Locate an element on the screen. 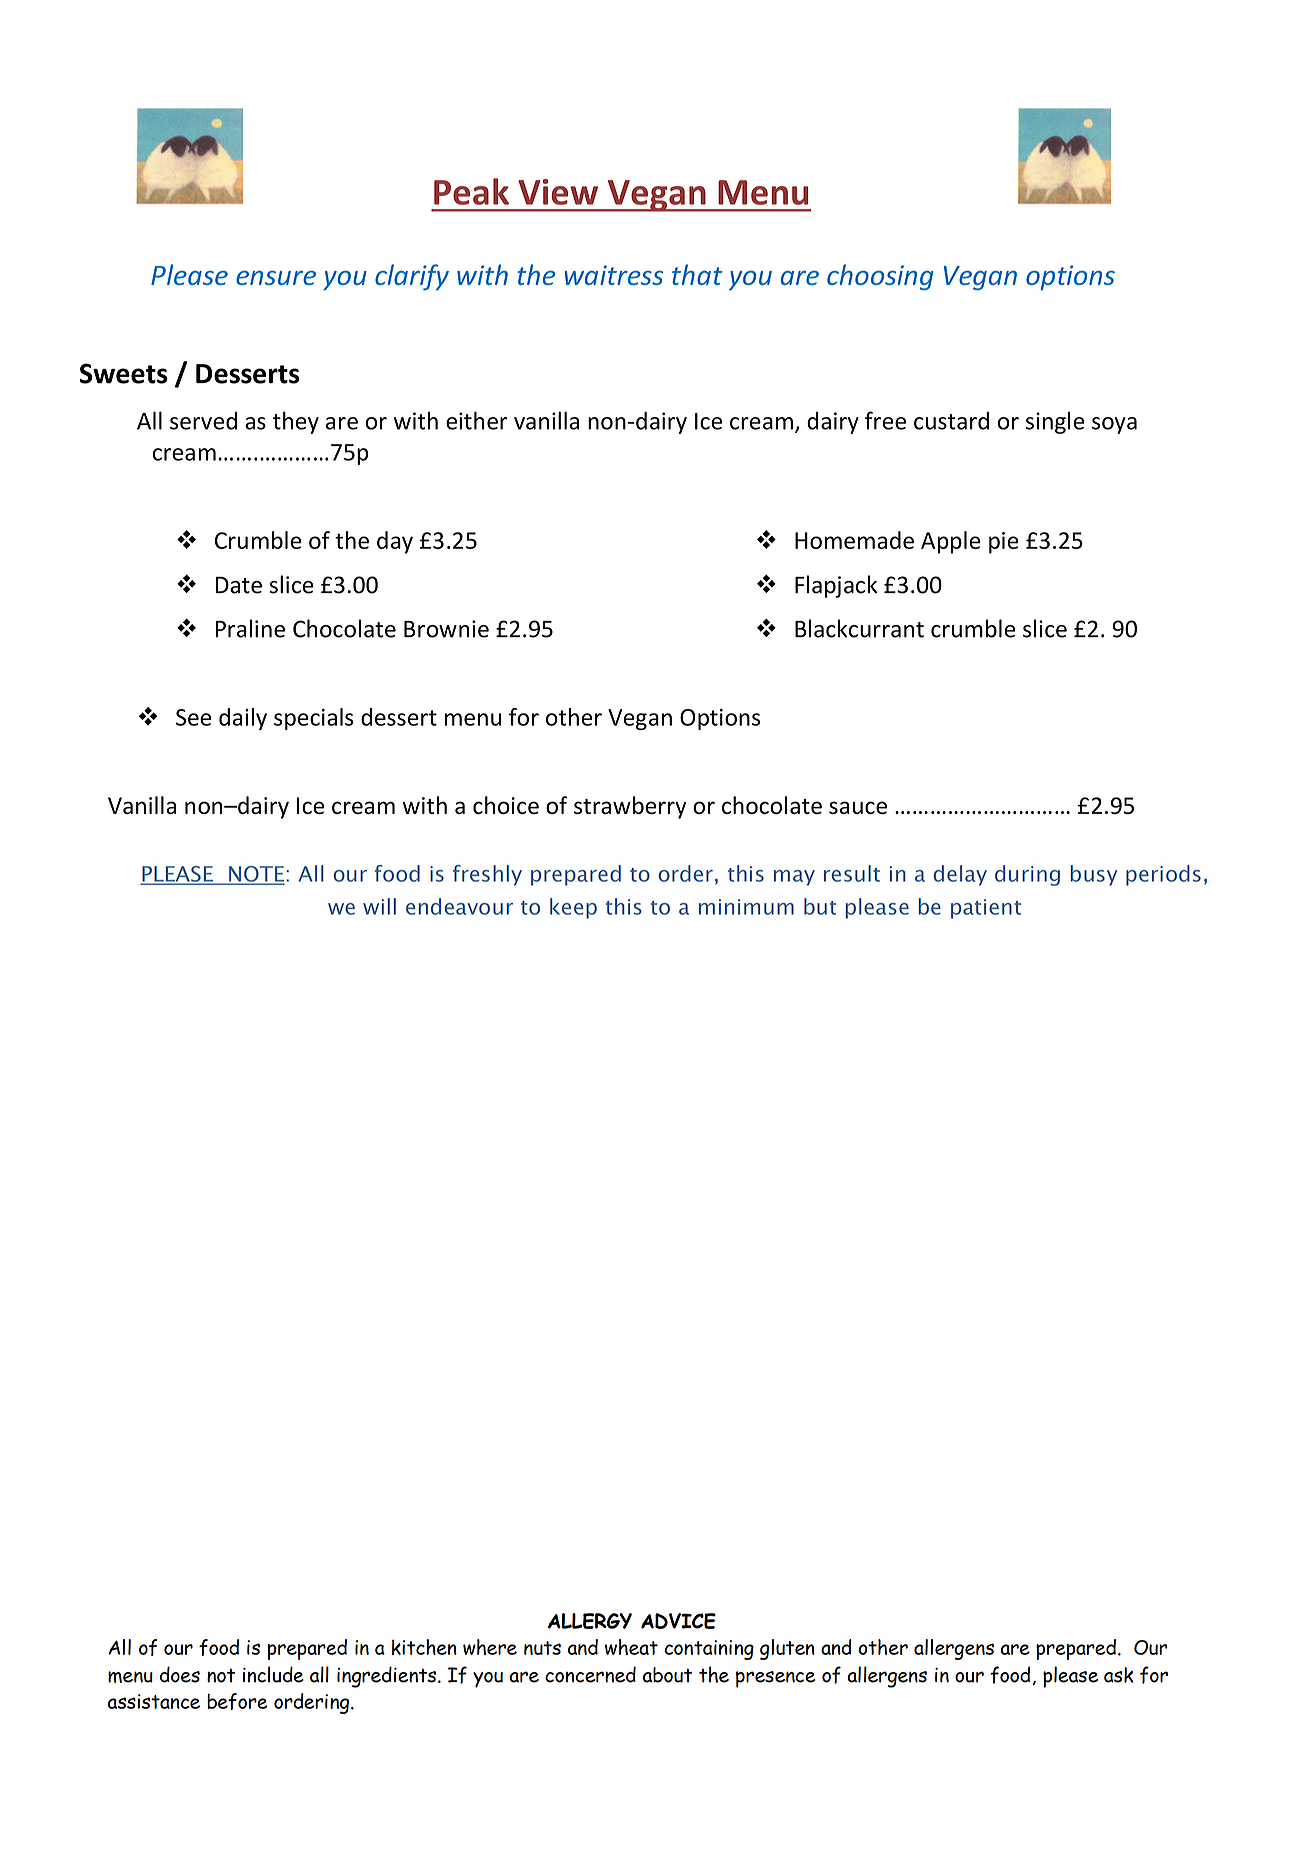 The height and width of the screenshot is (1851, 1309). choosing is located at coordinates (880, 277).
